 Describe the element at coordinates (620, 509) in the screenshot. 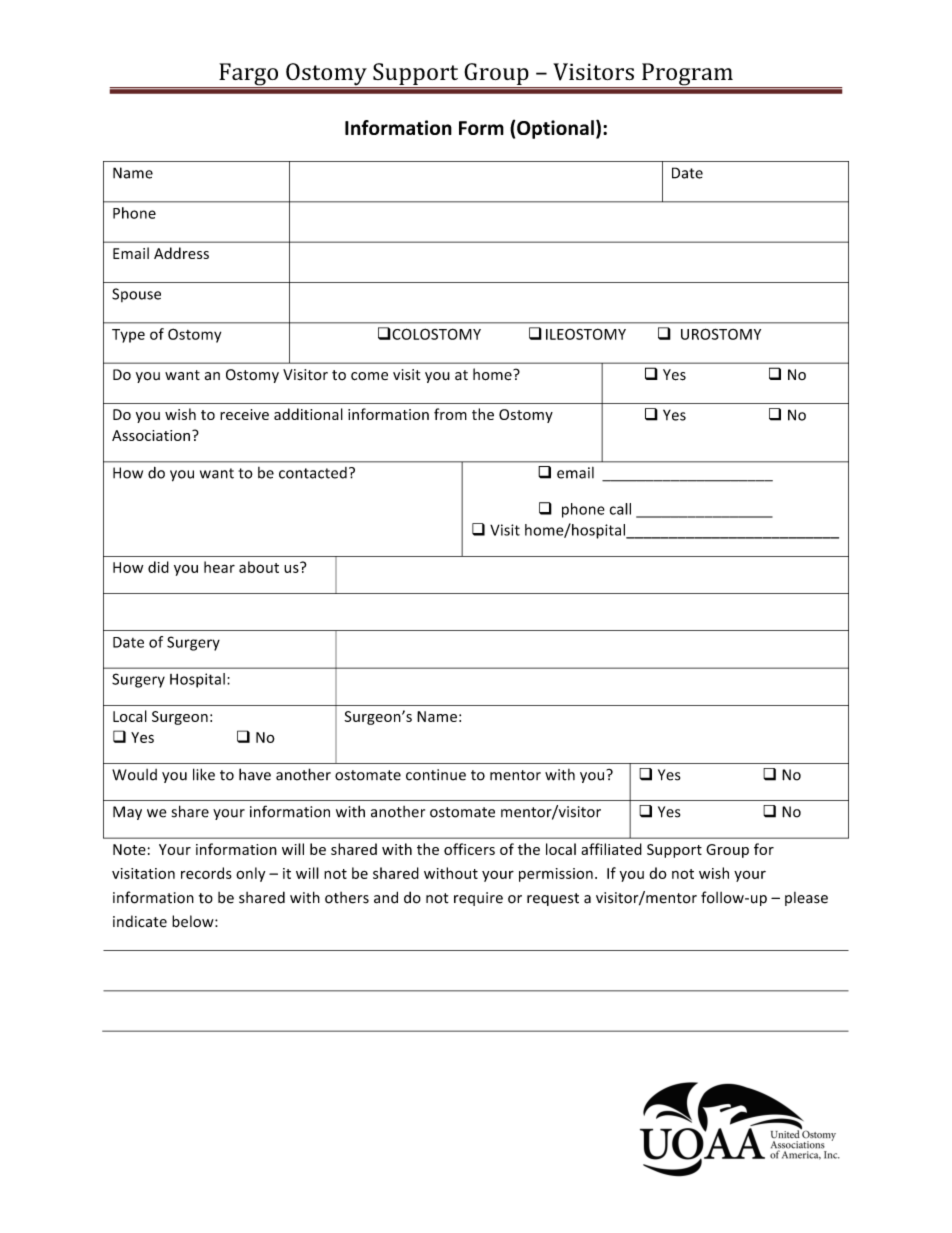

I see `call` at that location.
